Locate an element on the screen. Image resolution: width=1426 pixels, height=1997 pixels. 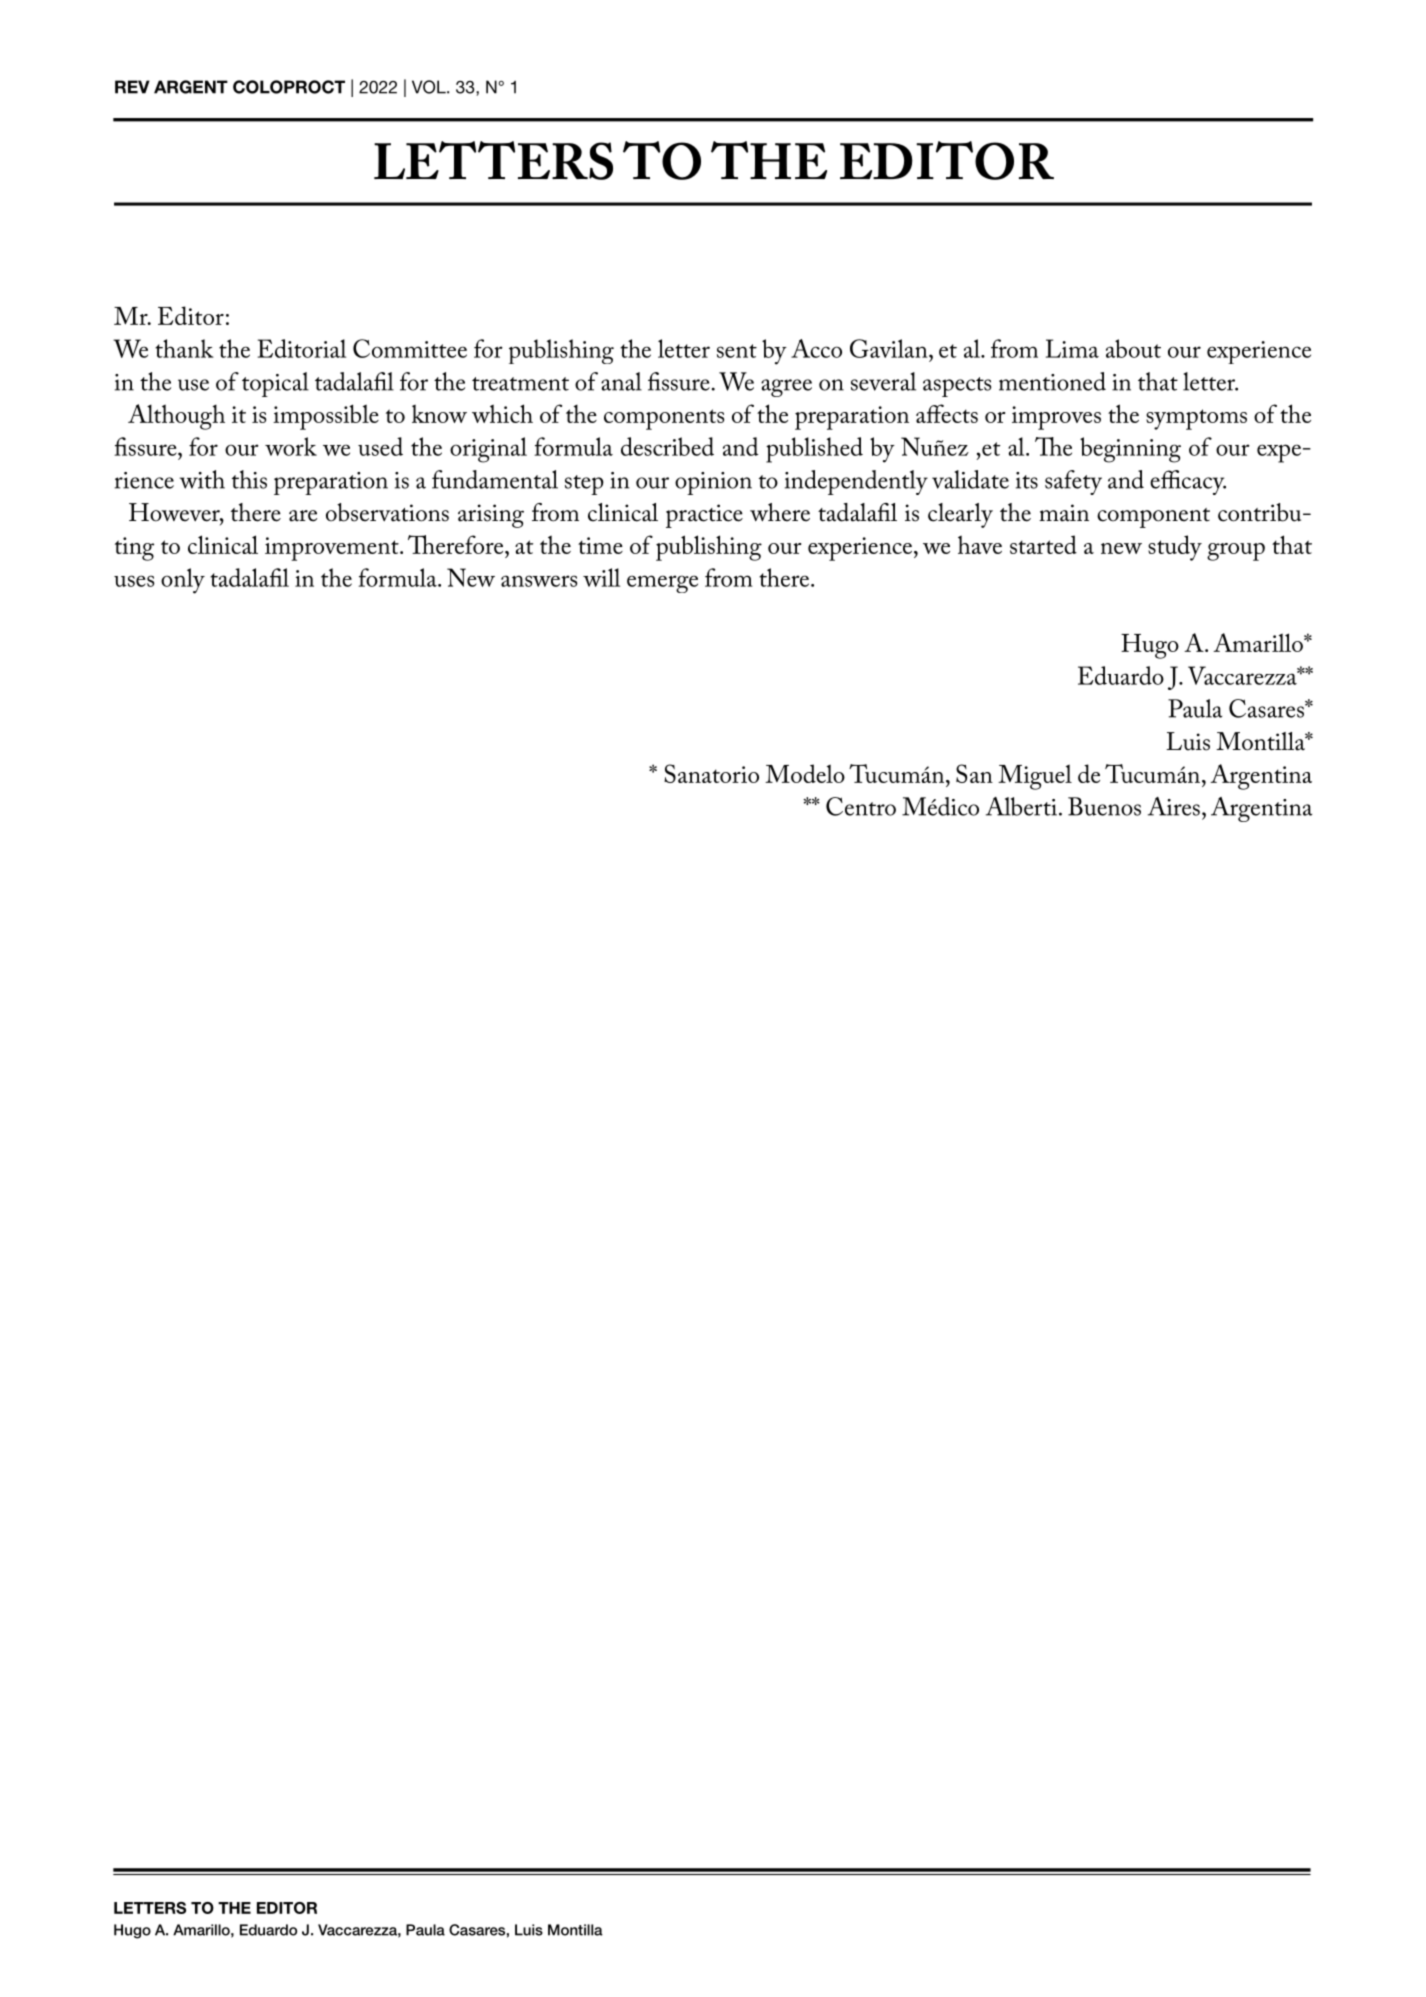
emerge is located at coordinates (662, 584).
